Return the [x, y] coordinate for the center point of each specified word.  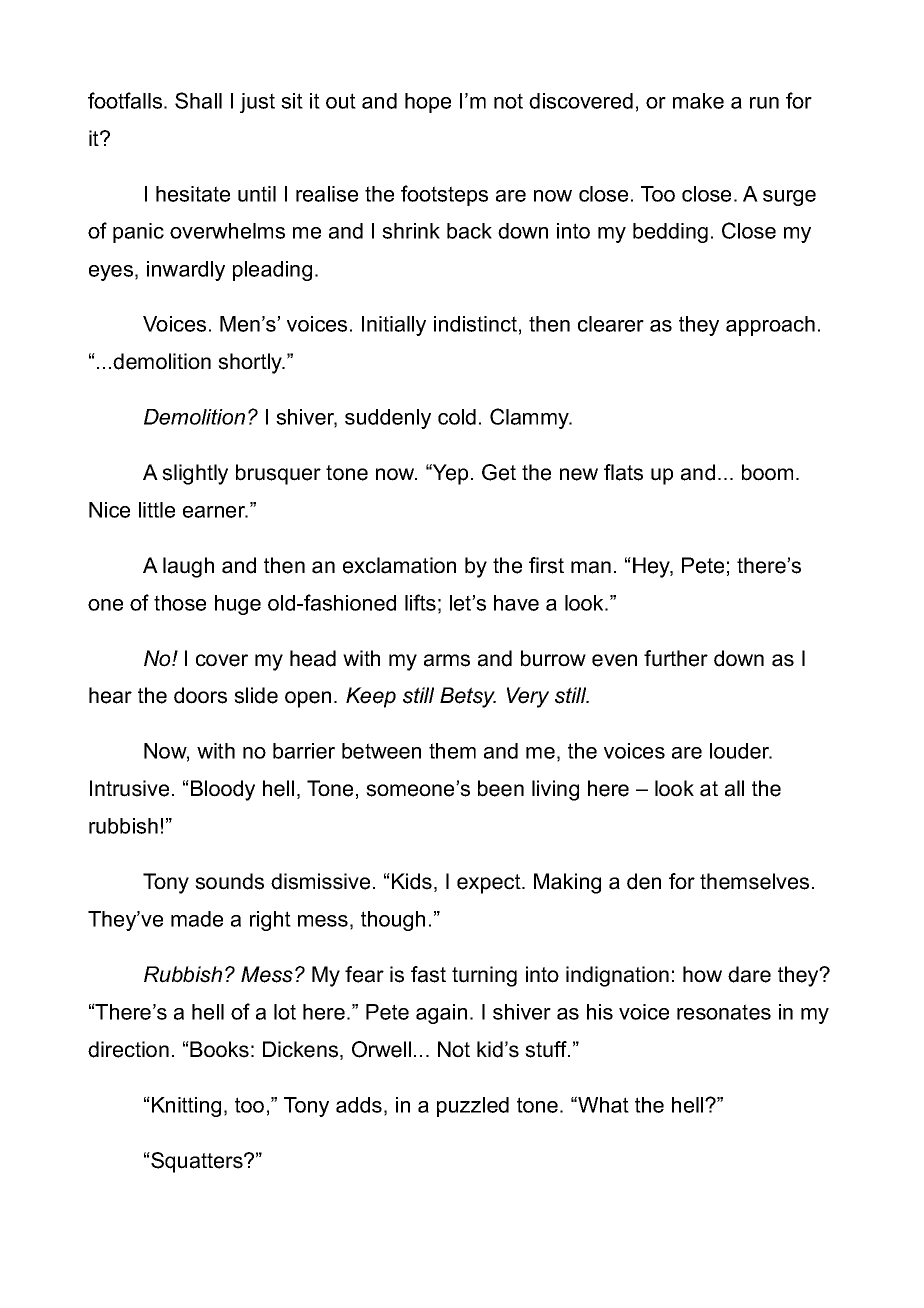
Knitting [186, 1107]
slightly [195, 474]
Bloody [223, 790]
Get [499, 472]
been [501, 788]
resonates [724, 1012]
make [698, 101]
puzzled [473, 1107]
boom [767, 472]
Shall [198, 100]
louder [741, 751]
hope [428, 103]
